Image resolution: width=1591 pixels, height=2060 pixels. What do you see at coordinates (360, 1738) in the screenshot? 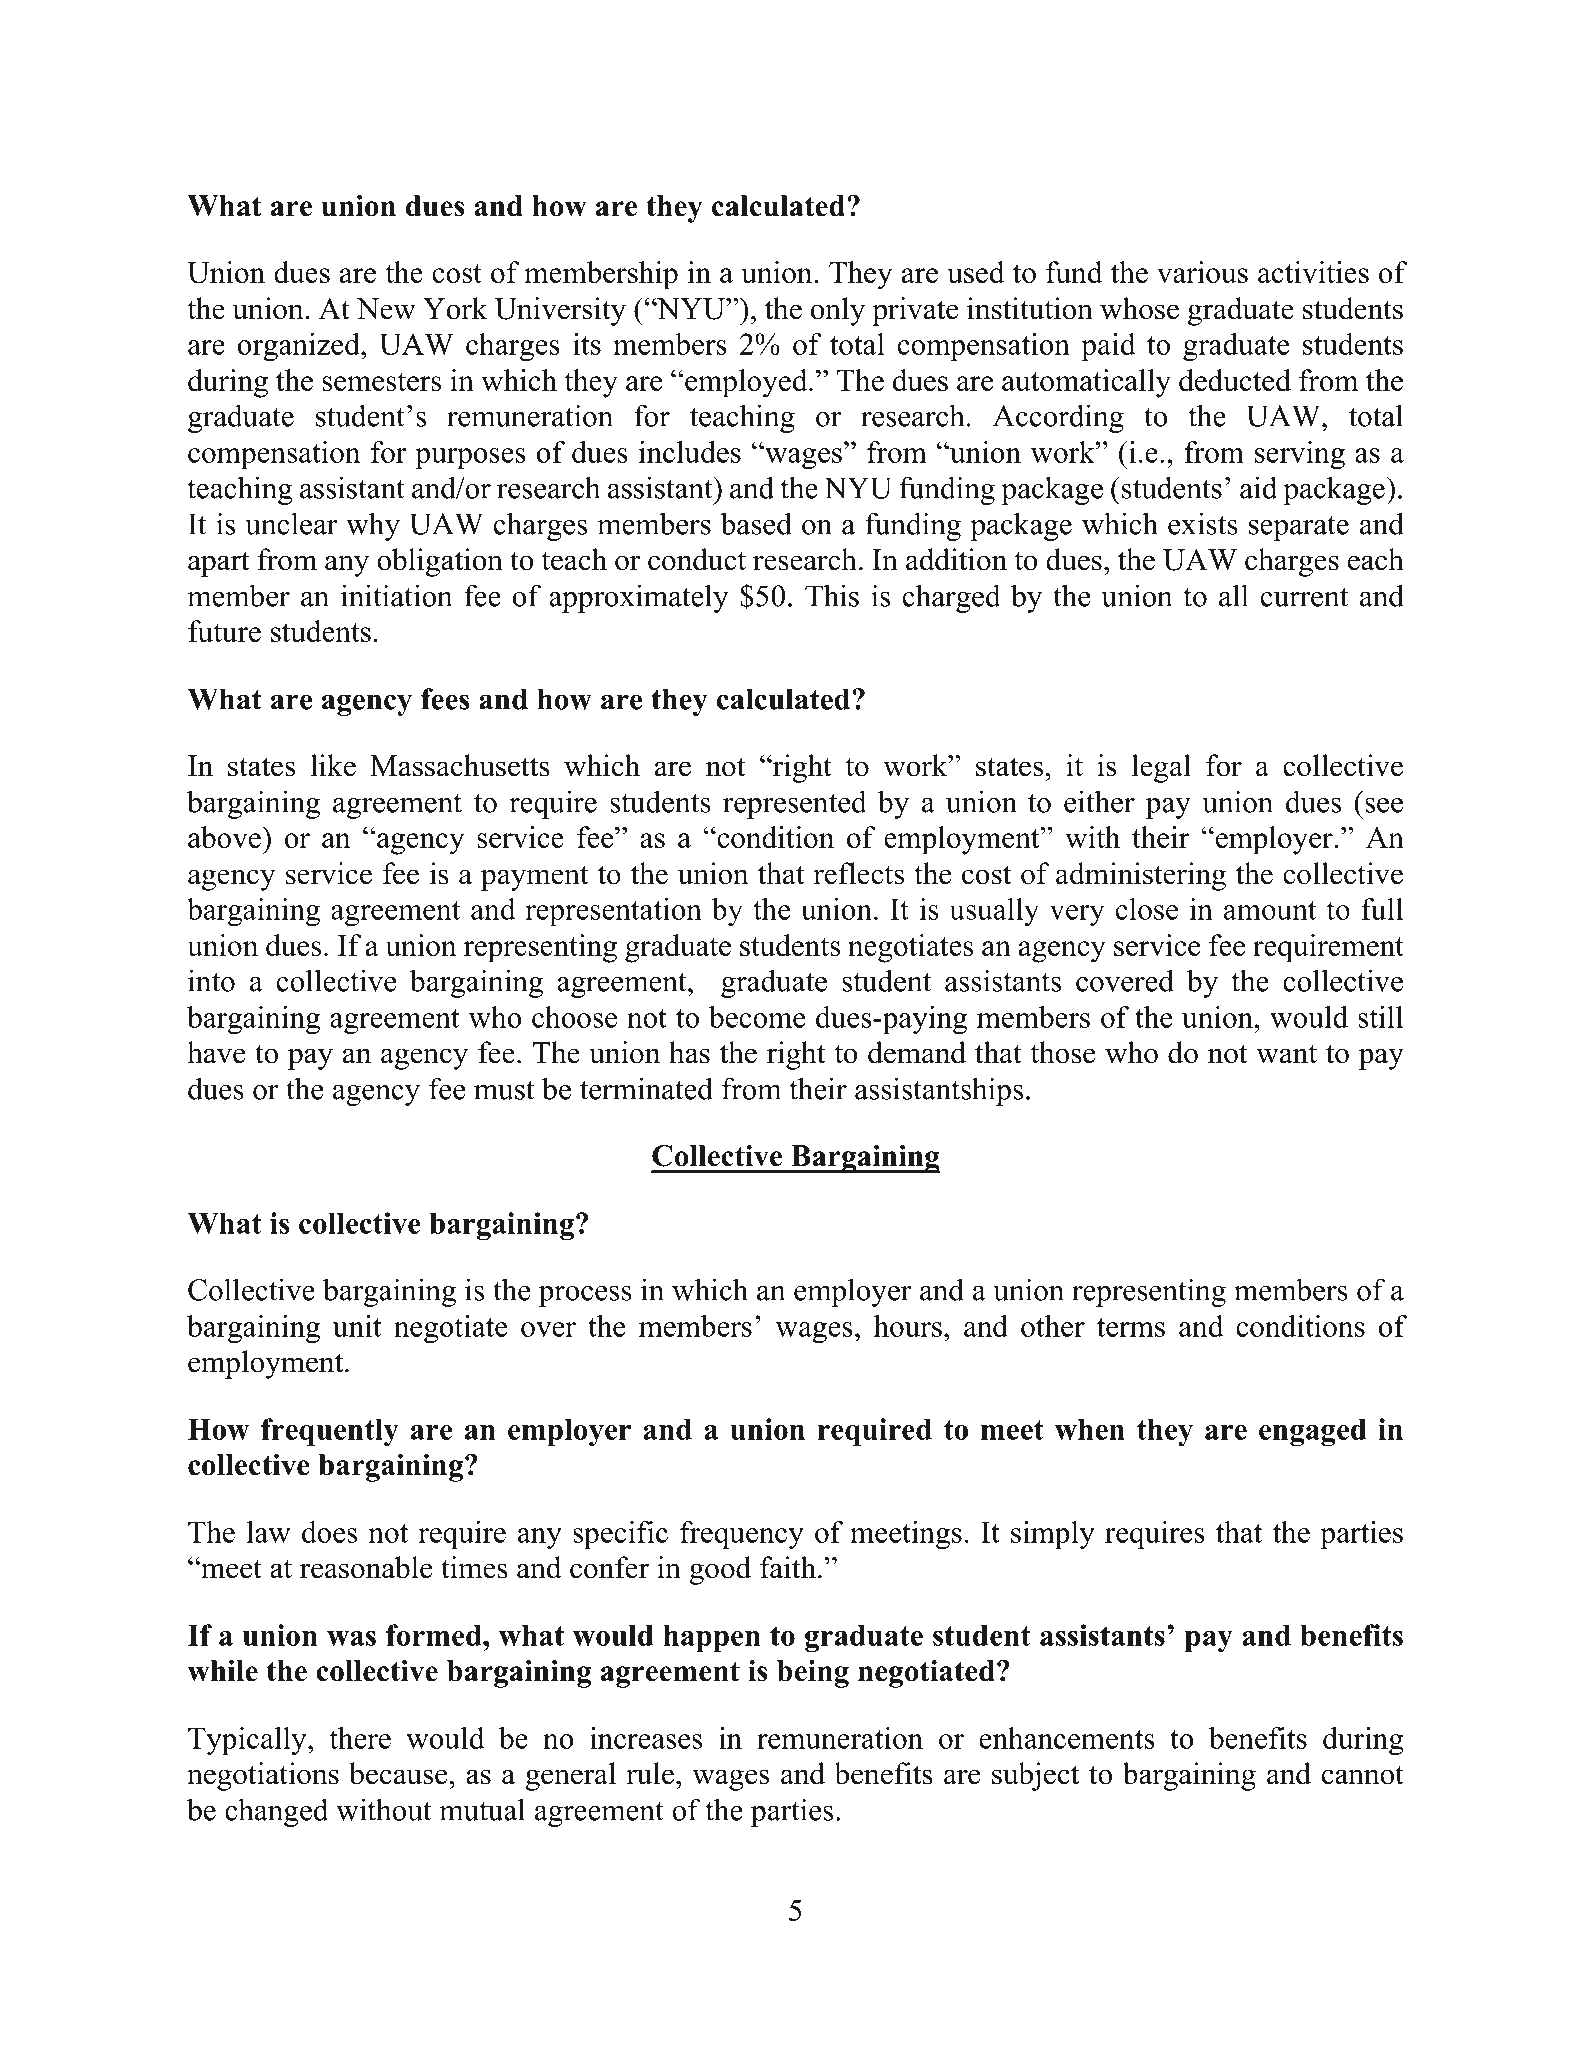
I see `there` at bounding box center [360, 1738].
